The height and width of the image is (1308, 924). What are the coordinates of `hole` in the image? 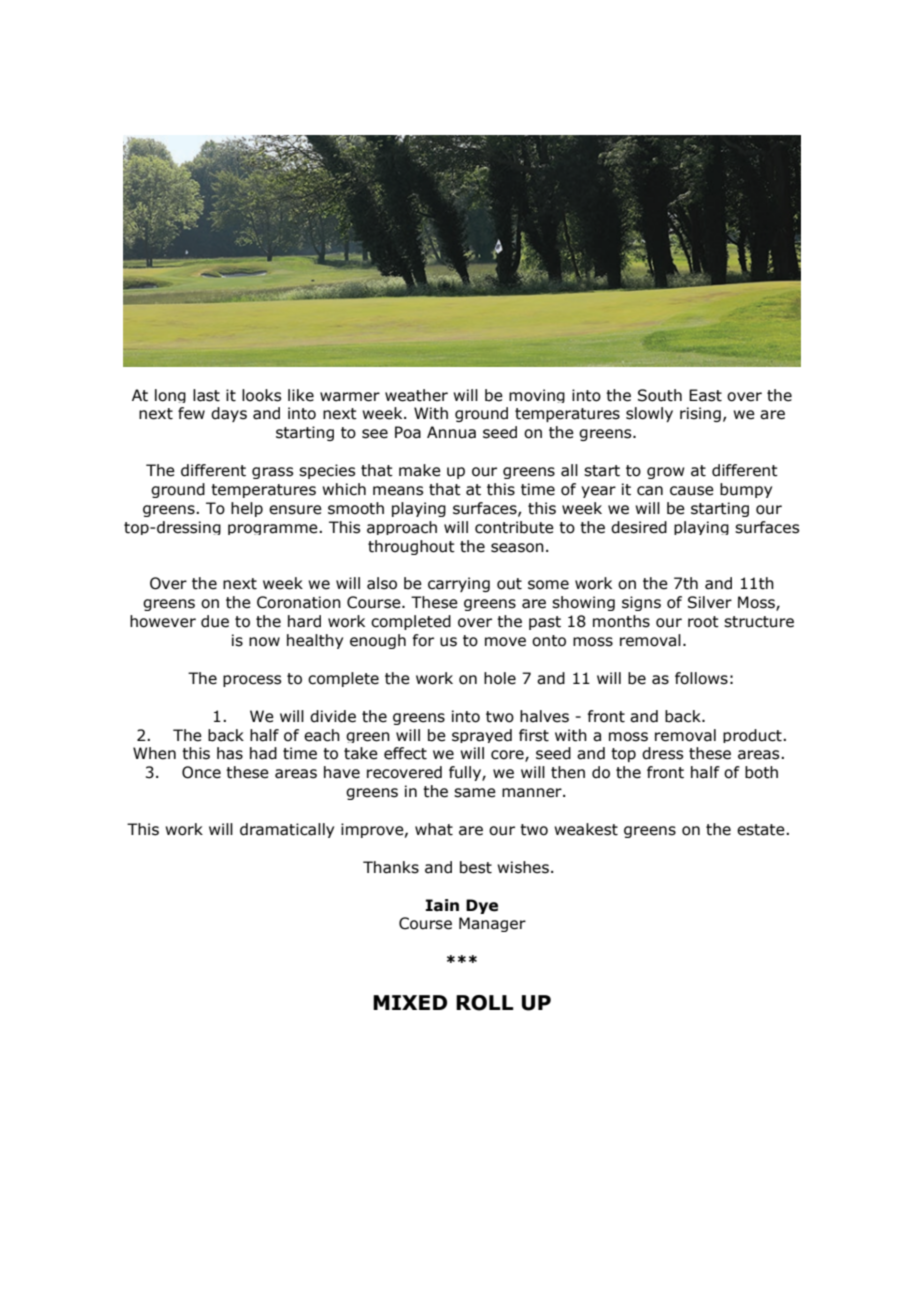 It's located at (500, 678).
